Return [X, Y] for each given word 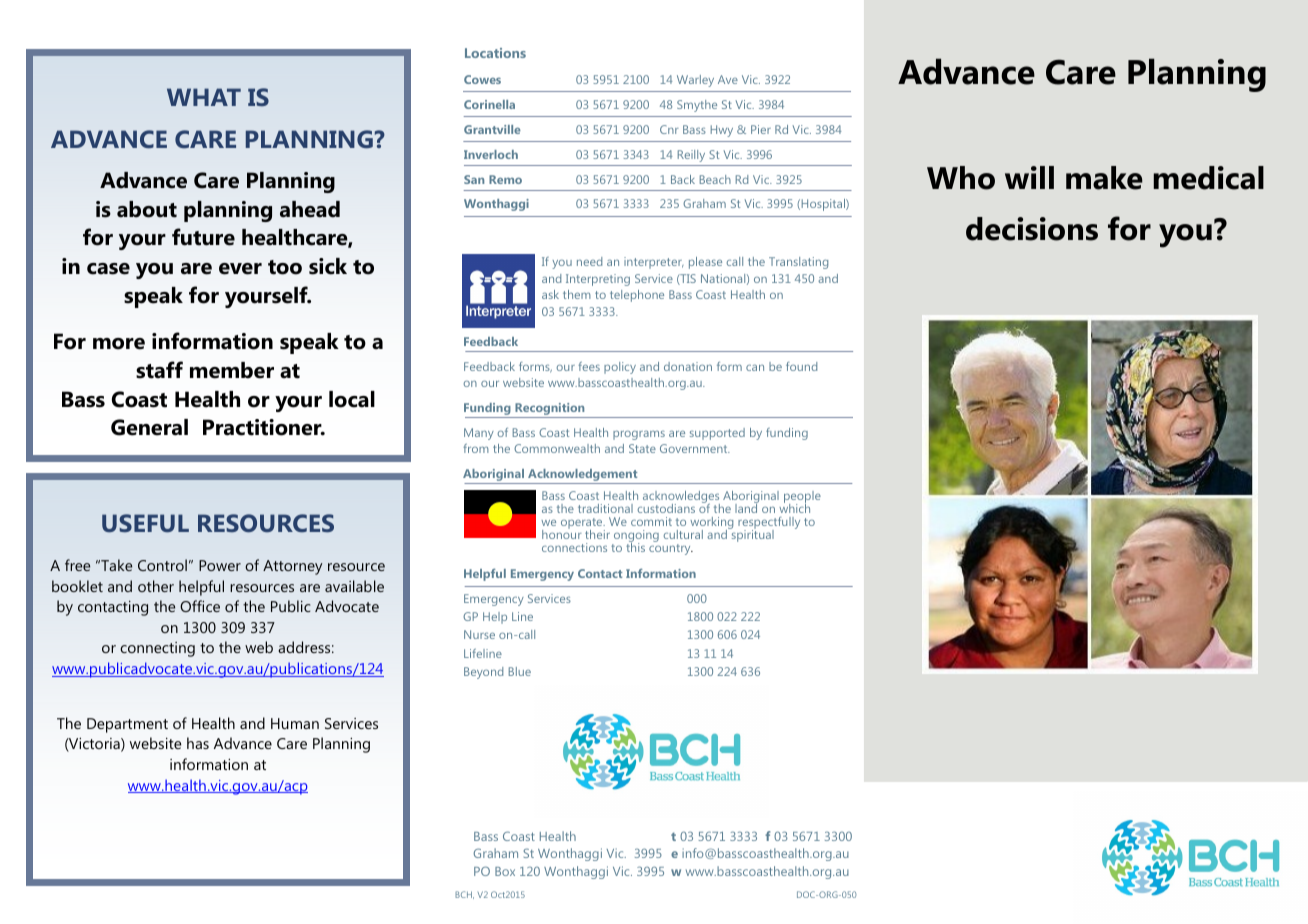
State [642, 448]
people [802, 498]
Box [505, 871]
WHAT [204, 97]
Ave [728, 79]
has [198, 743]
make [1104, 178]
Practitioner [263, 427]
